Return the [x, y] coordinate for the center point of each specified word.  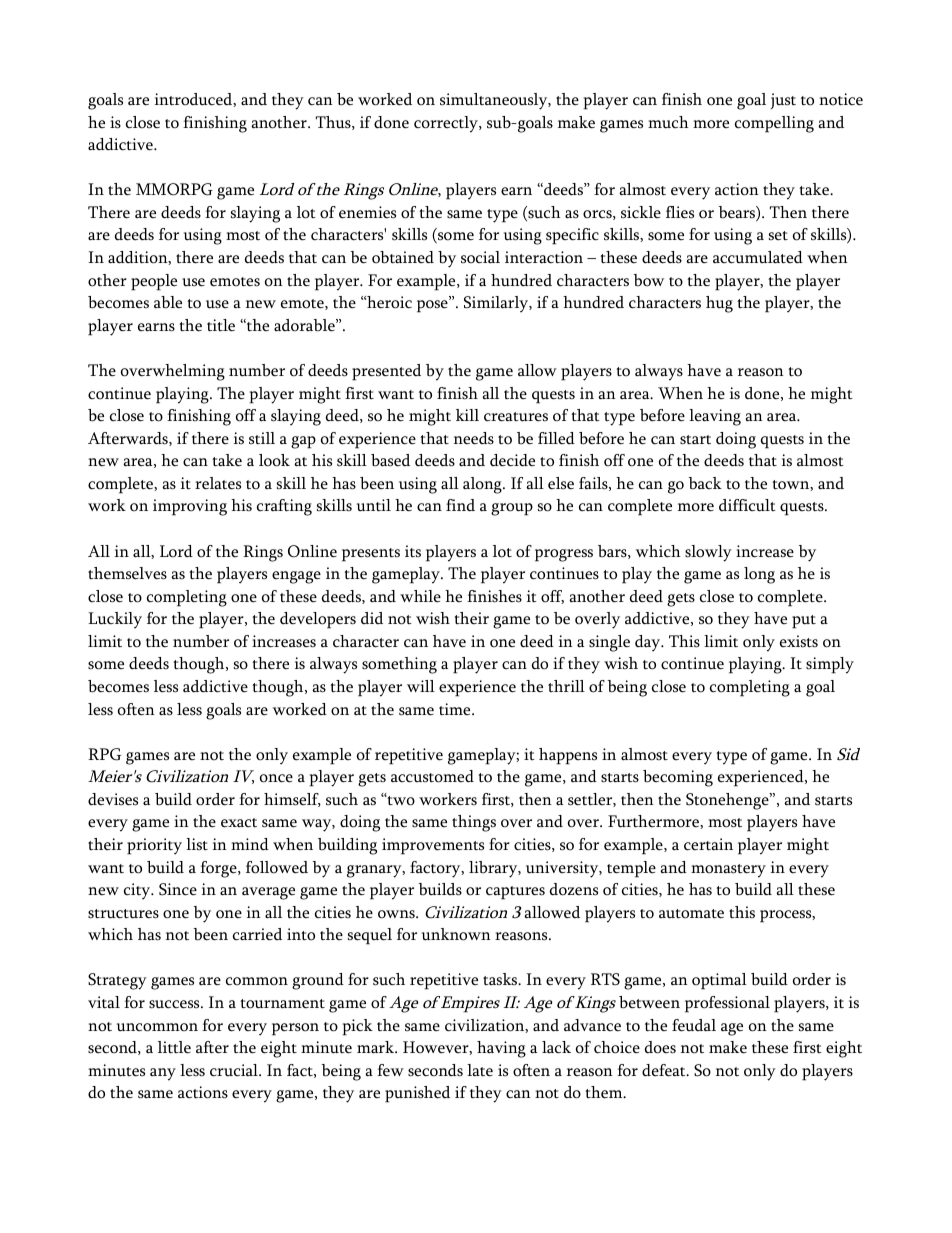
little [174, 1047]
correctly [447, 124]
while [420, 596]
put [804, 622]
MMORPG [174, 189]
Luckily [115, 620]
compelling [774, 124]
